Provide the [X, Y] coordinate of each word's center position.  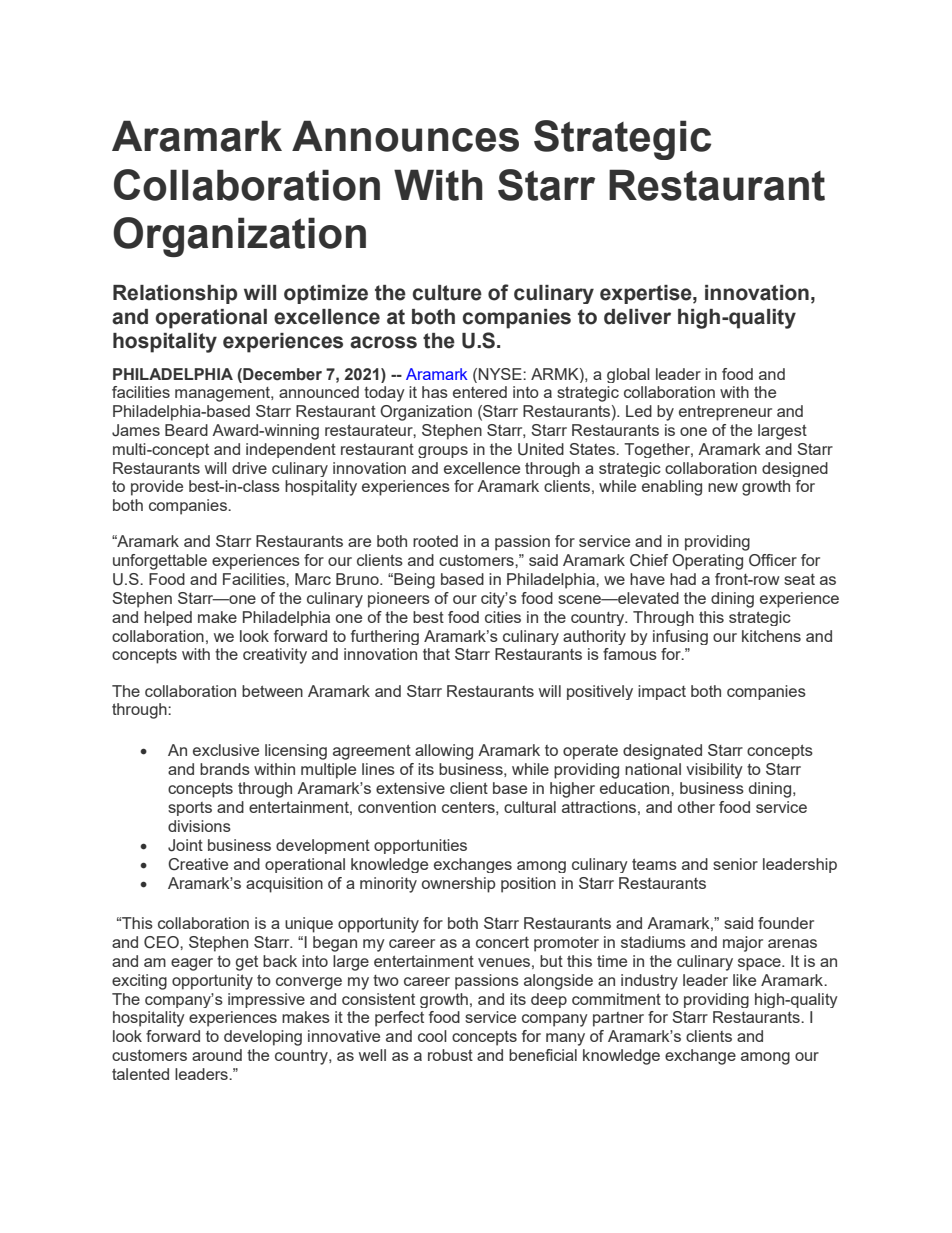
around [217, 1055]
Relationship [175, 294]
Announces [405, 136]
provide [157, 488]
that [436, 654]
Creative [198, 864]
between [272, 691]
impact [662, 692]
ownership [459, 885]
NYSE [501, 374]
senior [735, 864]
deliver [637, 317]
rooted [435, 541]
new [723, 487]
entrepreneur [725, 413]
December [281, 374]
